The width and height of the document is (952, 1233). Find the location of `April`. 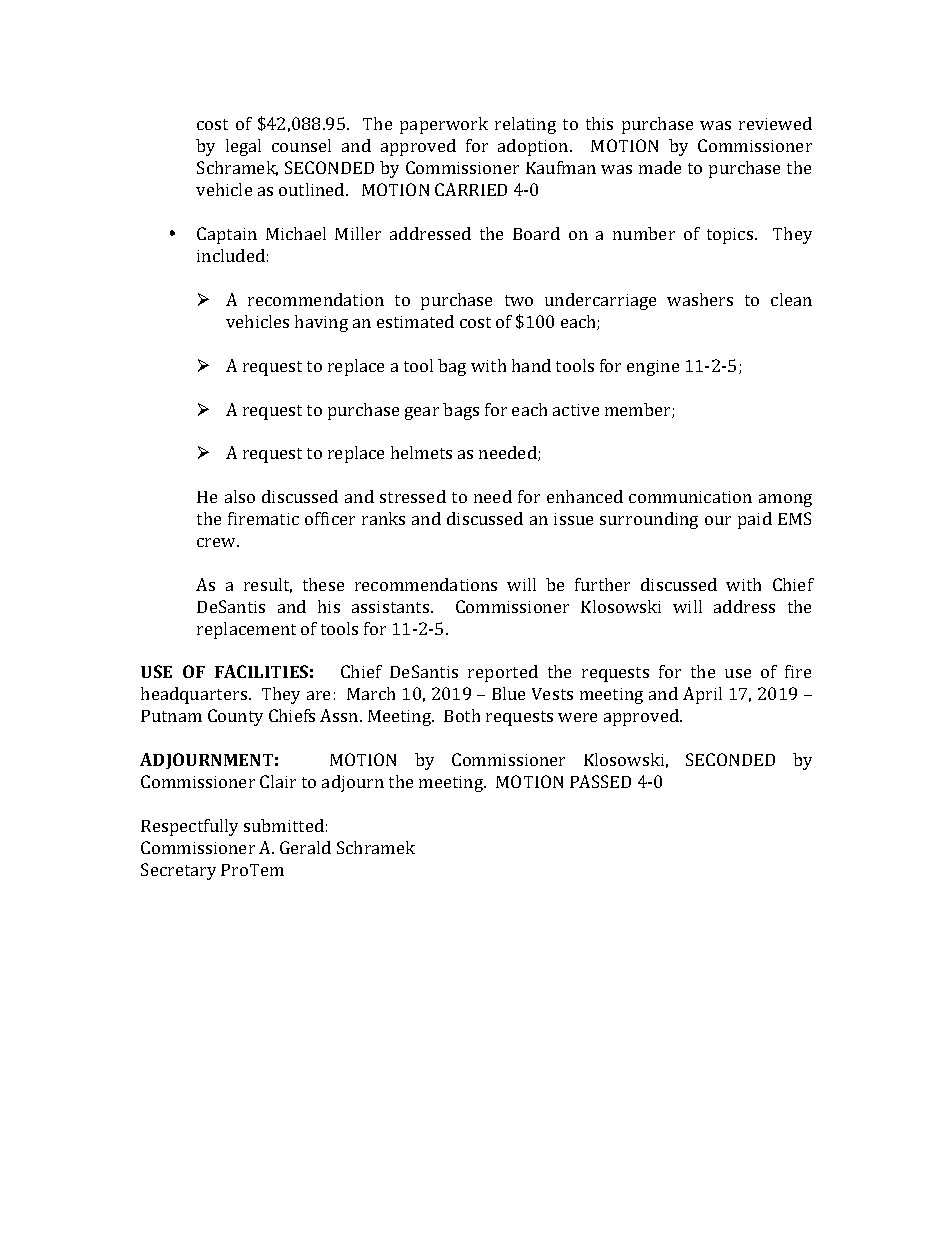

April is located at coordinates (702, 695).
